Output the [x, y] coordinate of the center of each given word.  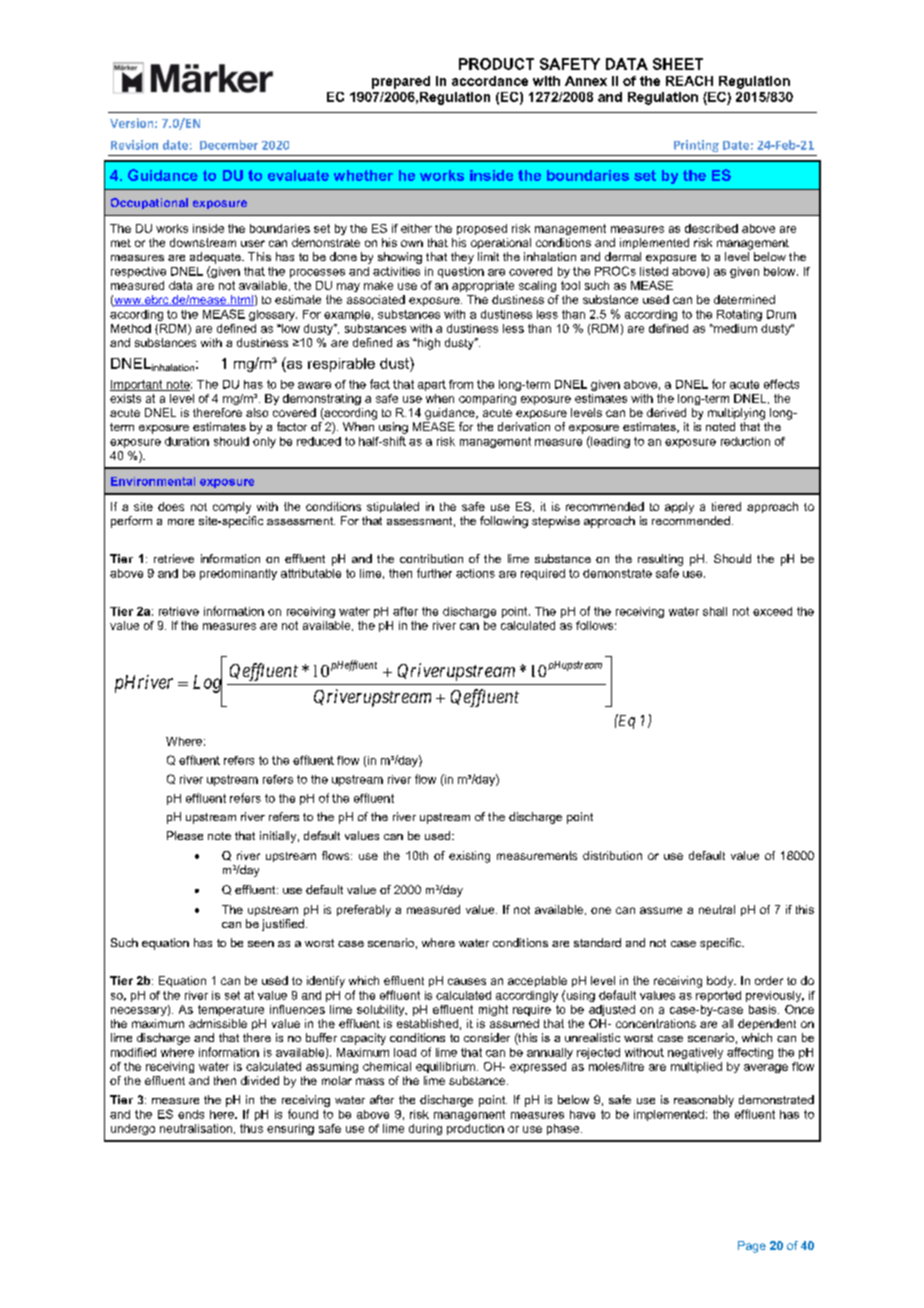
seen [261, 944]
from [461, 384]
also [257, 412]
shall [715, 611]
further [434, 573]
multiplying [736, 414]
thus [251, 1128]
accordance [490, 81]
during [425, 1129]
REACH [689, 81]
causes [467, 981]
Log [207, 684]
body [721, 982]
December [229, 145]
